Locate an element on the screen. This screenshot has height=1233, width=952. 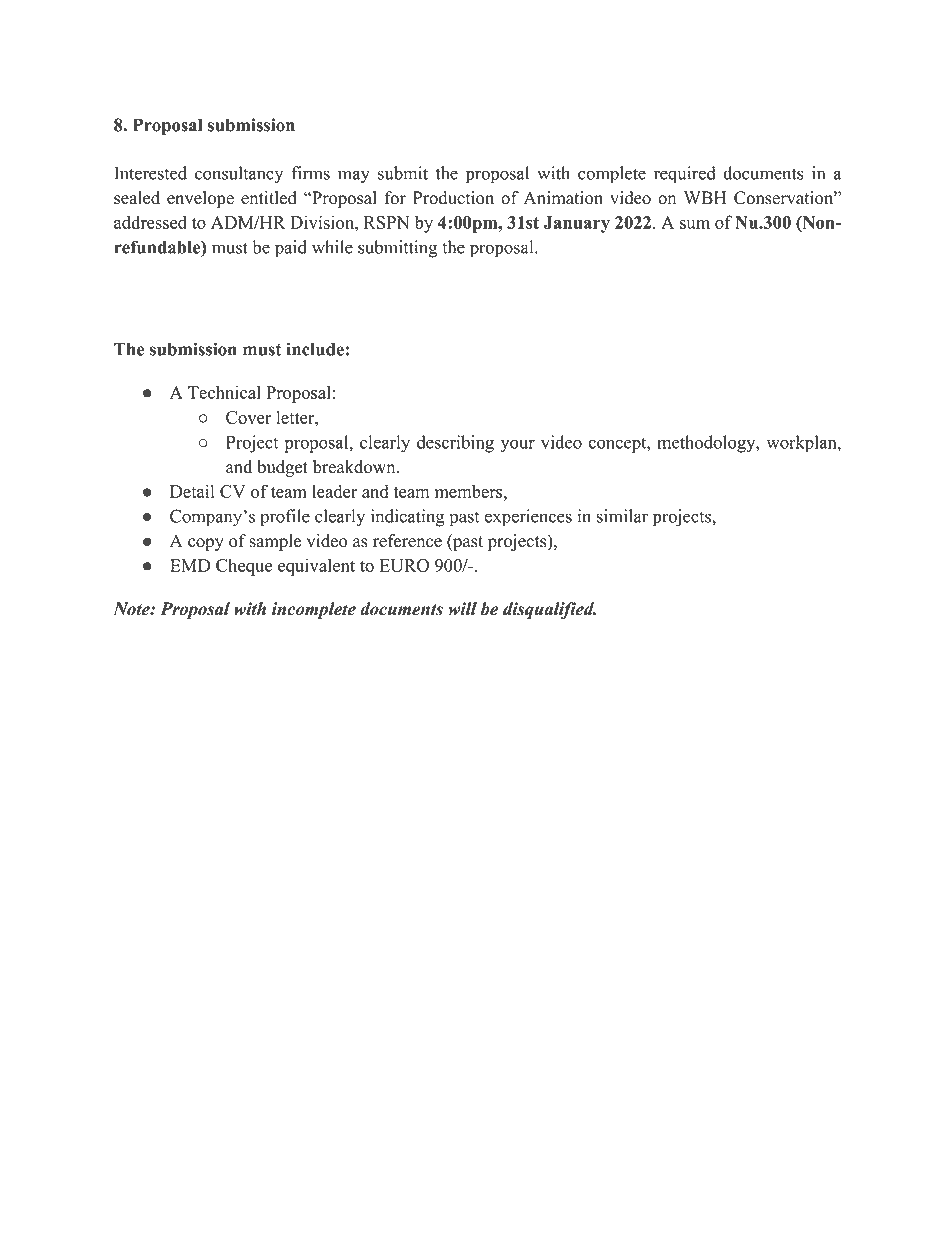
EMD is located at coordinates (190, 565).
